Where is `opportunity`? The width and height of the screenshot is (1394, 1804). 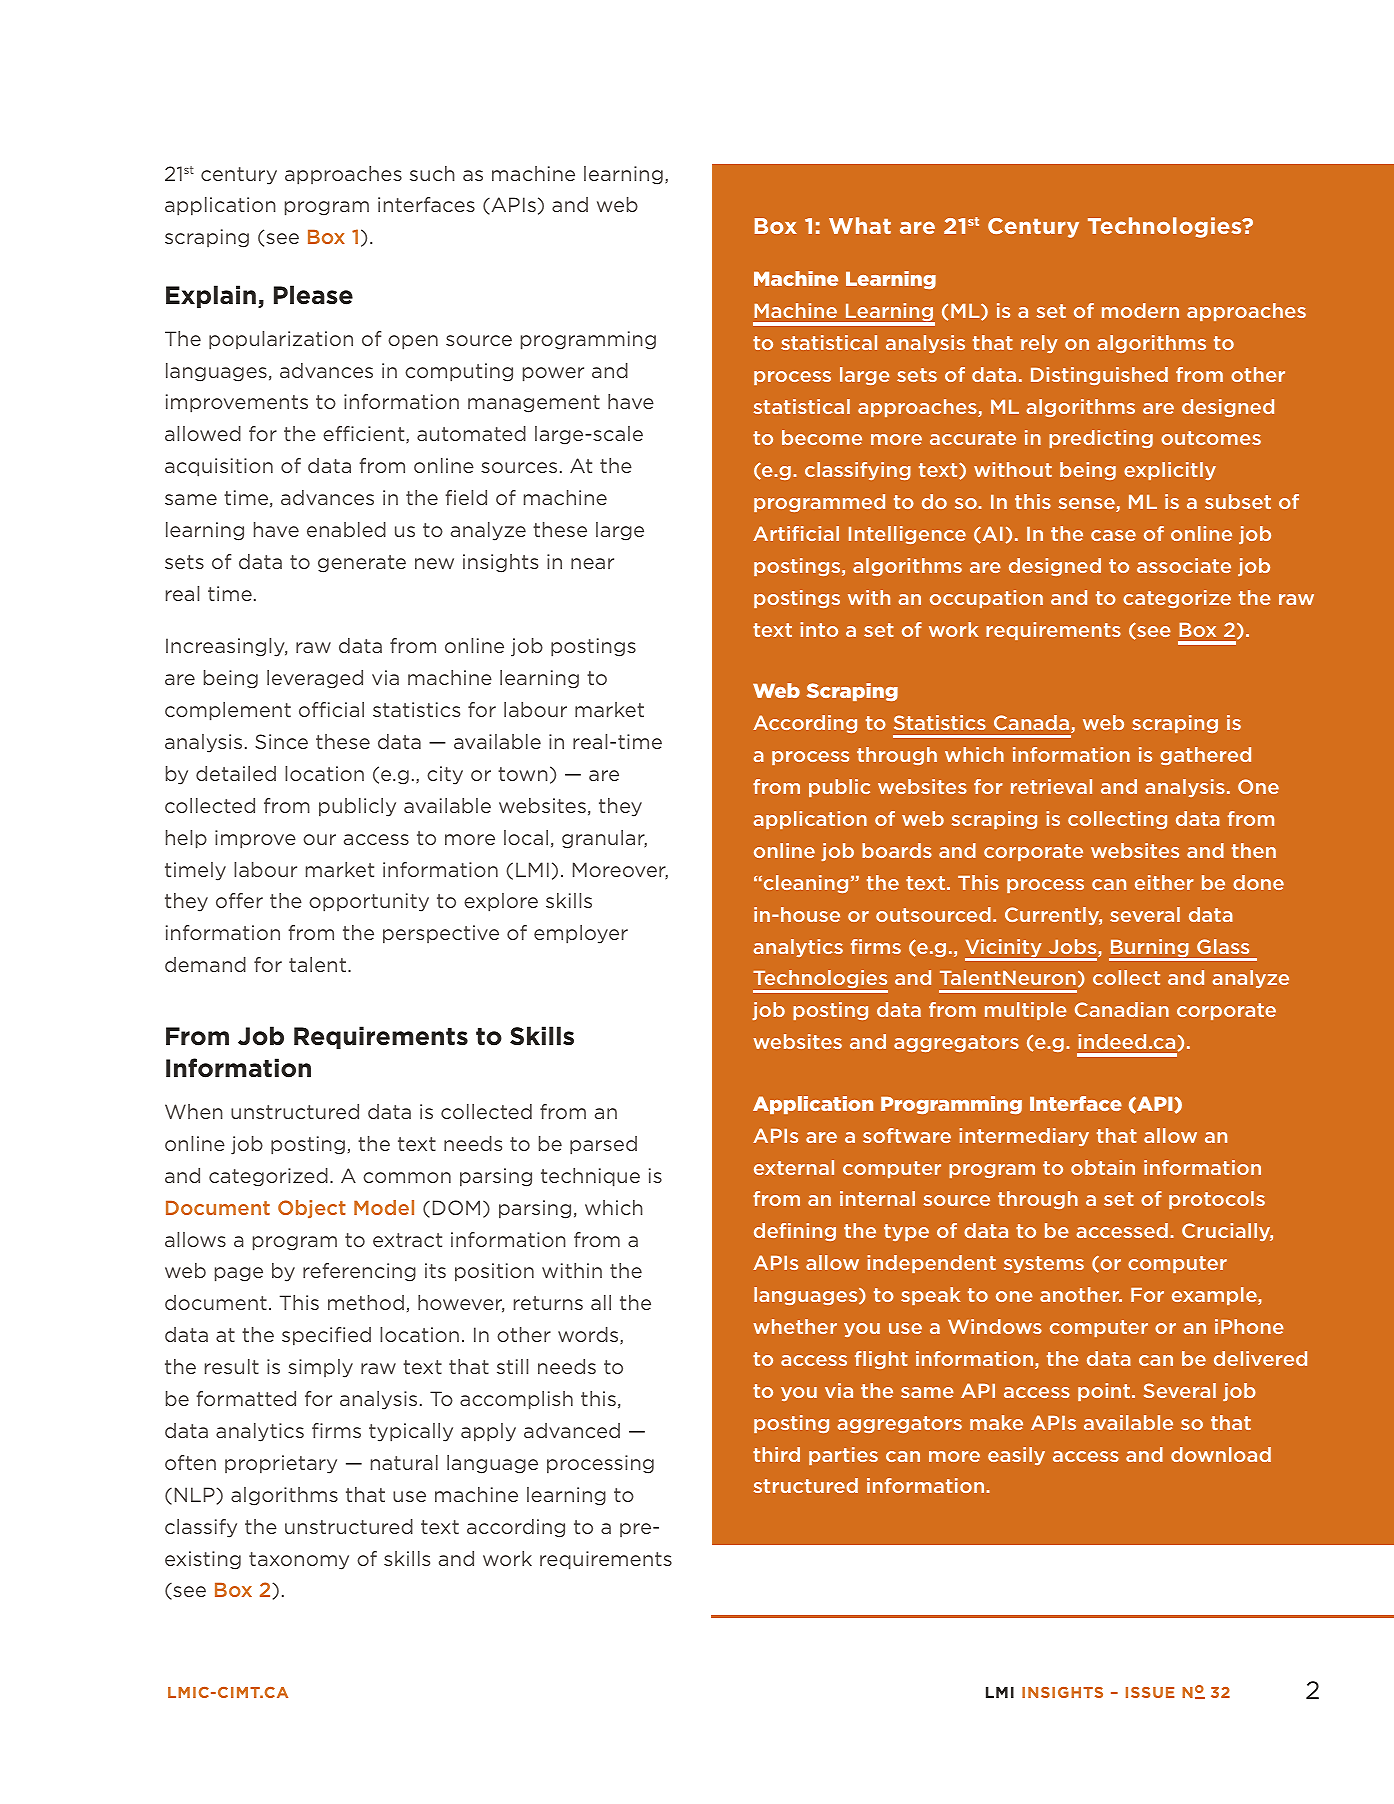
opportunity is located at coordinates (369, 902).
